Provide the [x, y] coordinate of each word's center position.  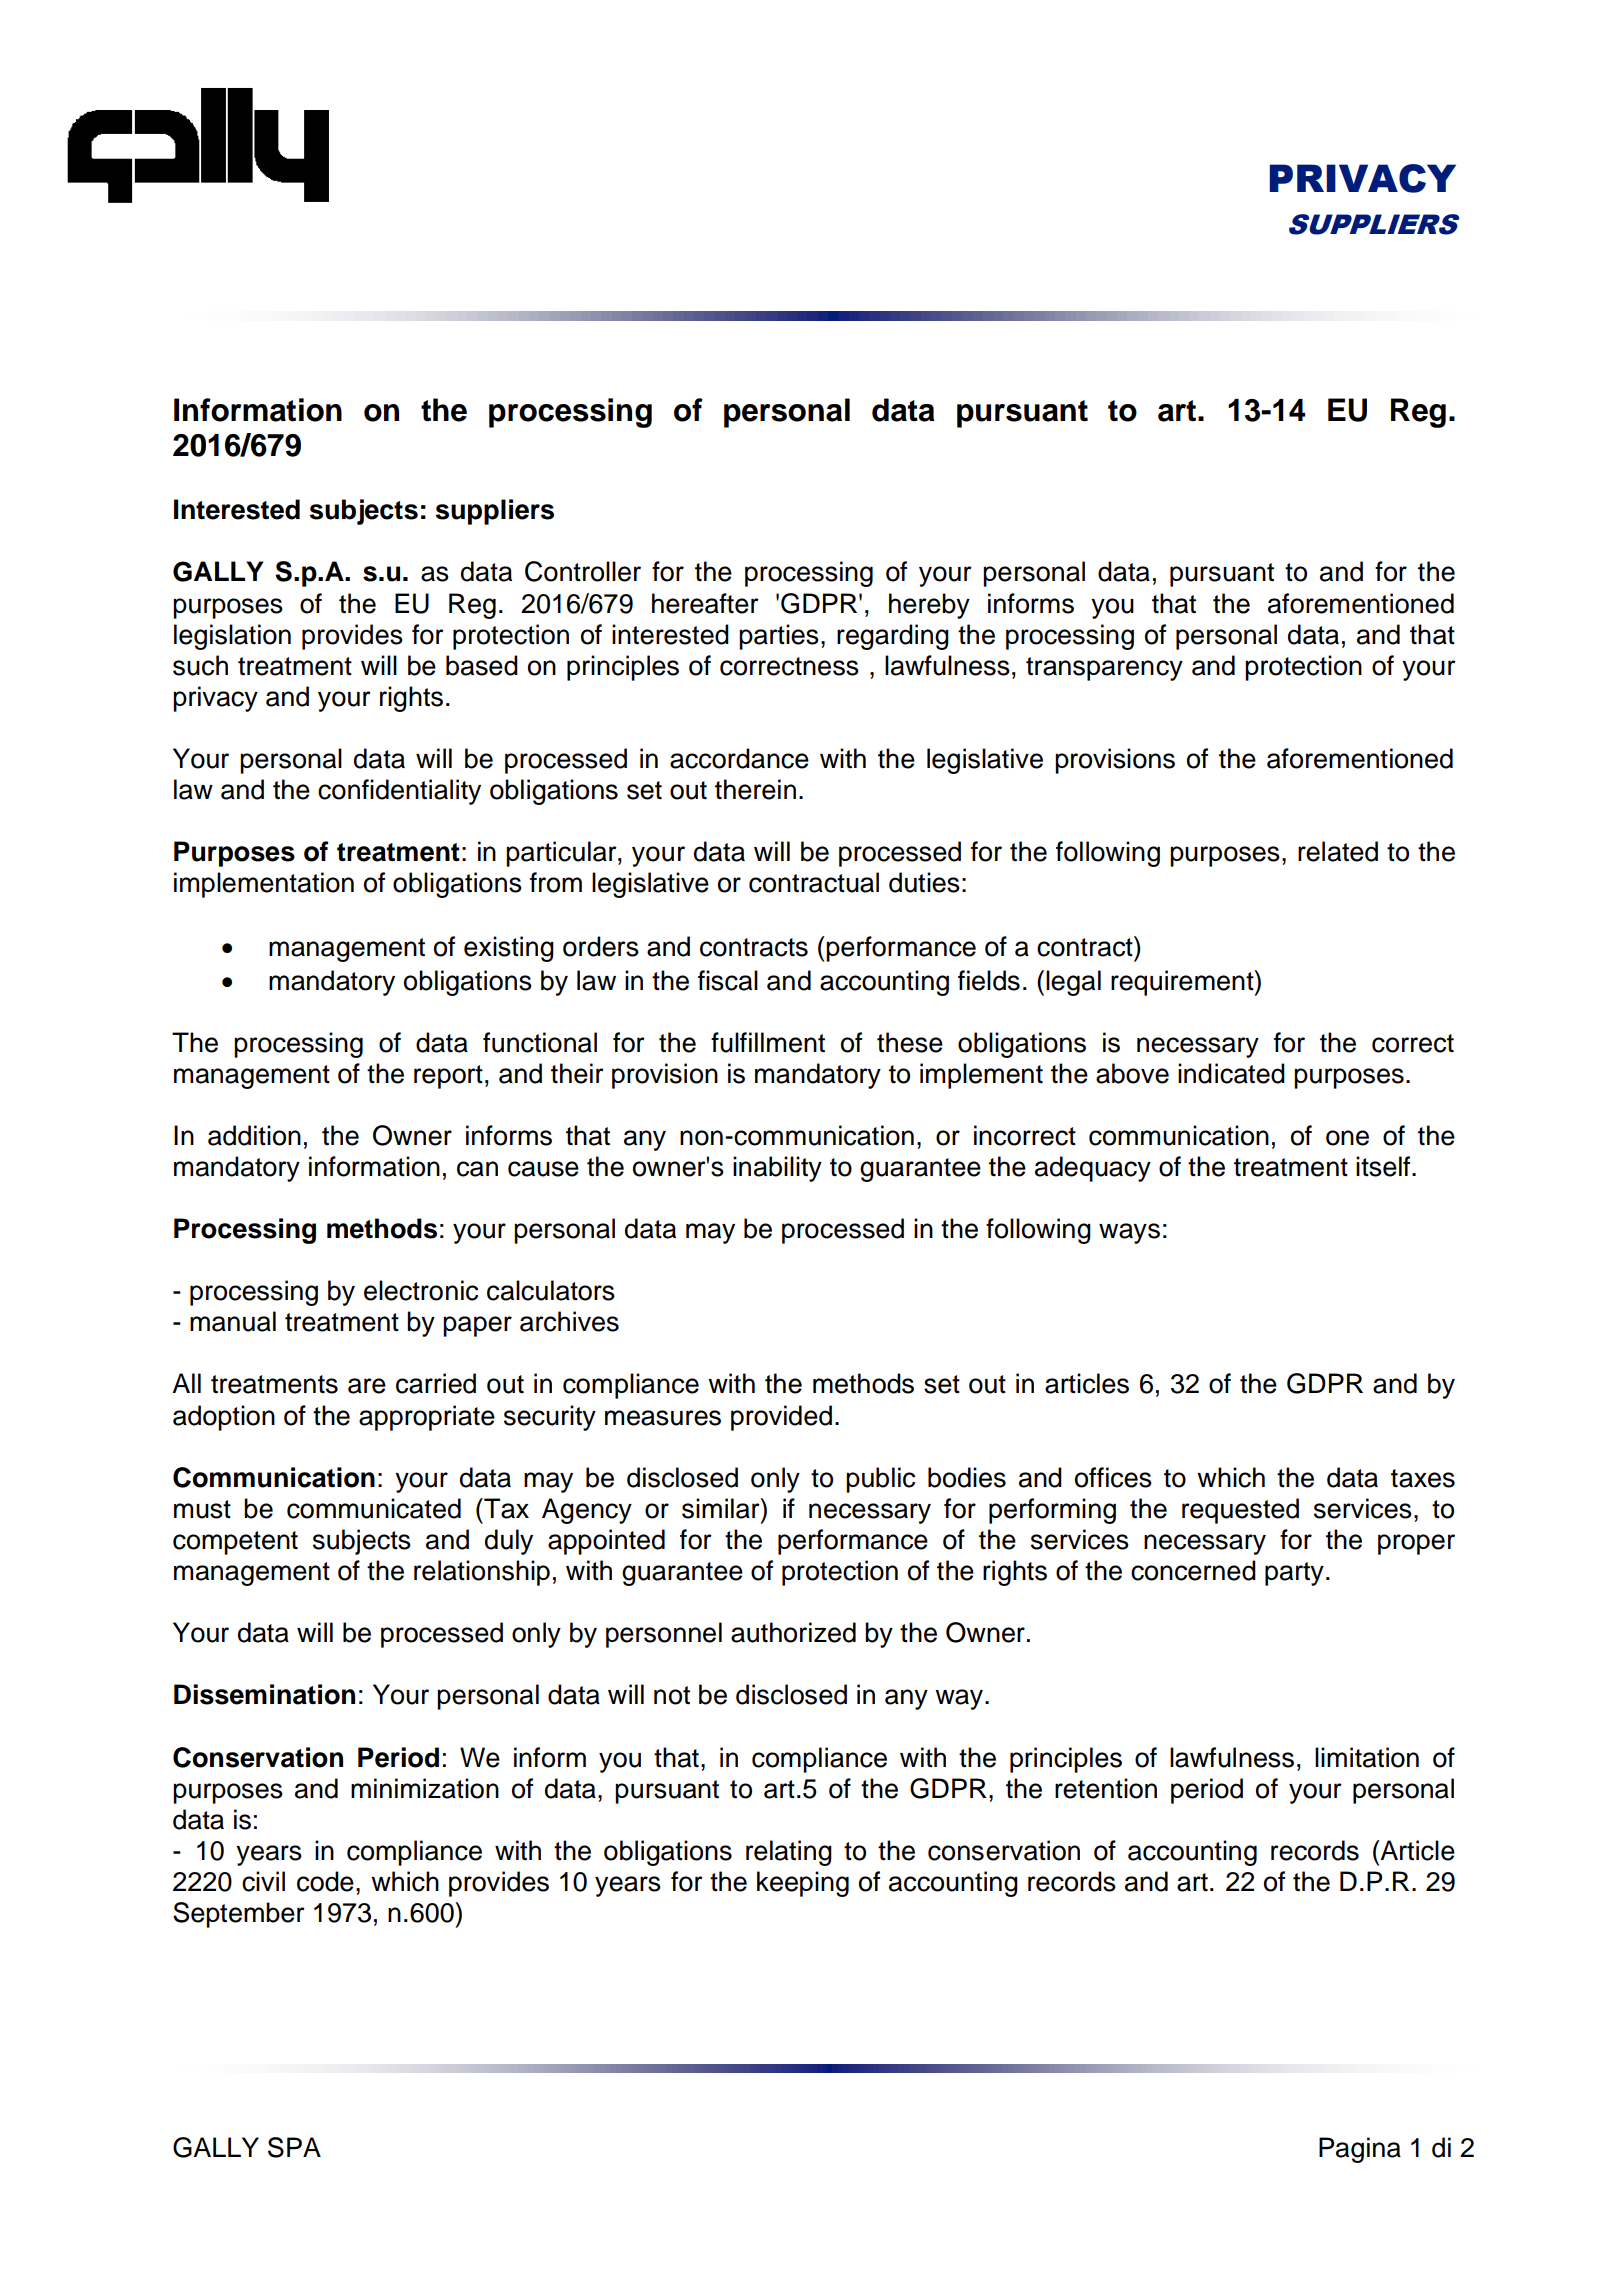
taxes [1423, 1478]
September [239, 1915]
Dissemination [264, 1694]
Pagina [1360, 2150]
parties [779, 637]
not [672, 1695]
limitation [1367, 1757]
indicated [1231, 1073]
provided [781, 1418]
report [448, 1077]
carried [436, 1383]
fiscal [728, 980]
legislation [232, 637]
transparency [1104, 669]
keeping [803, 1884]
